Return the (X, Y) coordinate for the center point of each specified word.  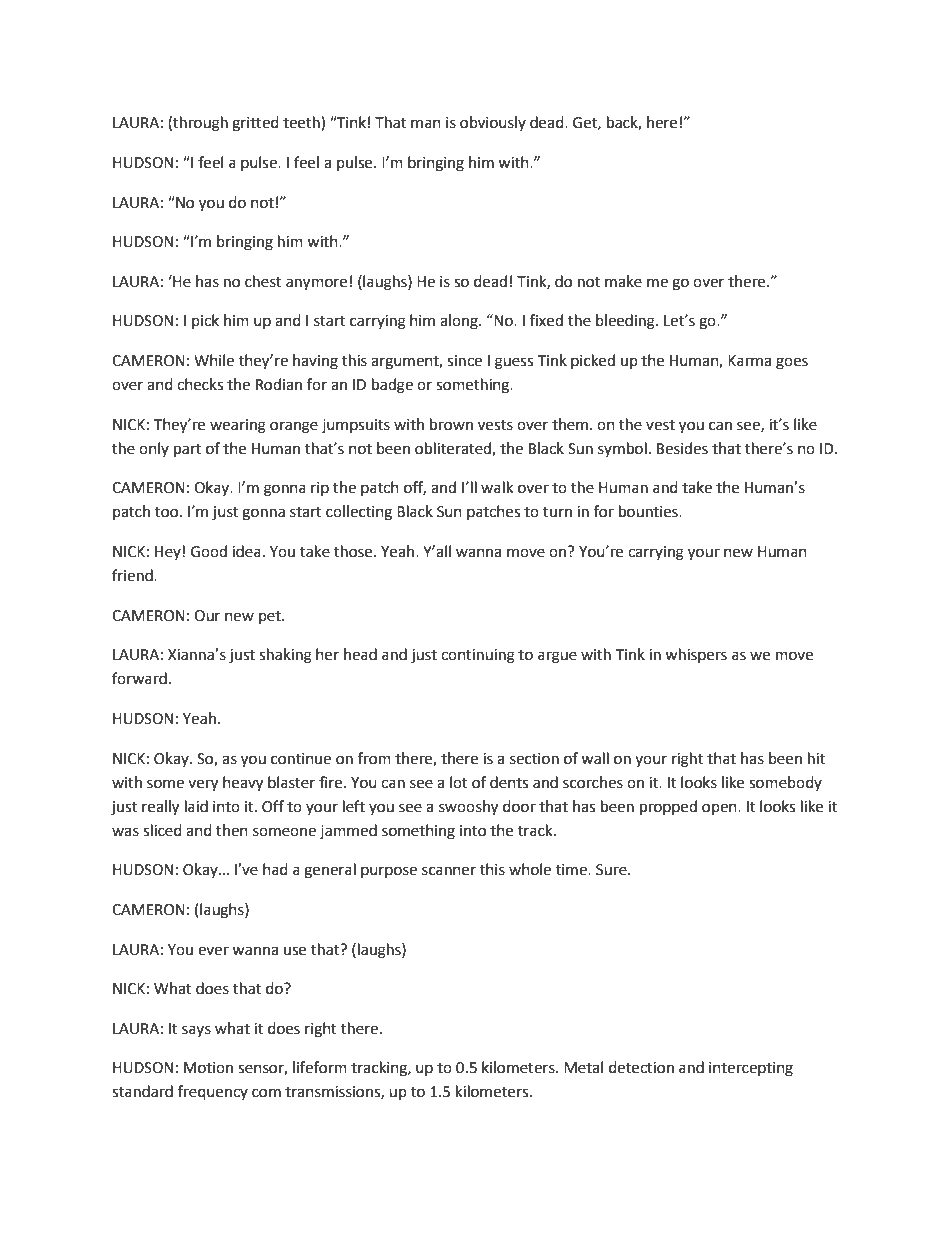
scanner (449, 871)
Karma (749, 361)
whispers (696, 655)
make (623, 281)
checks (200, 384)
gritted (255, 124)
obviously (493, 123)
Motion (208, 1068)
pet (271, 617)
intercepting (751, 1069)
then (232, 830)
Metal (583, 1067)
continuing (478, 656)
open (720, 809)
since (464, 361)
